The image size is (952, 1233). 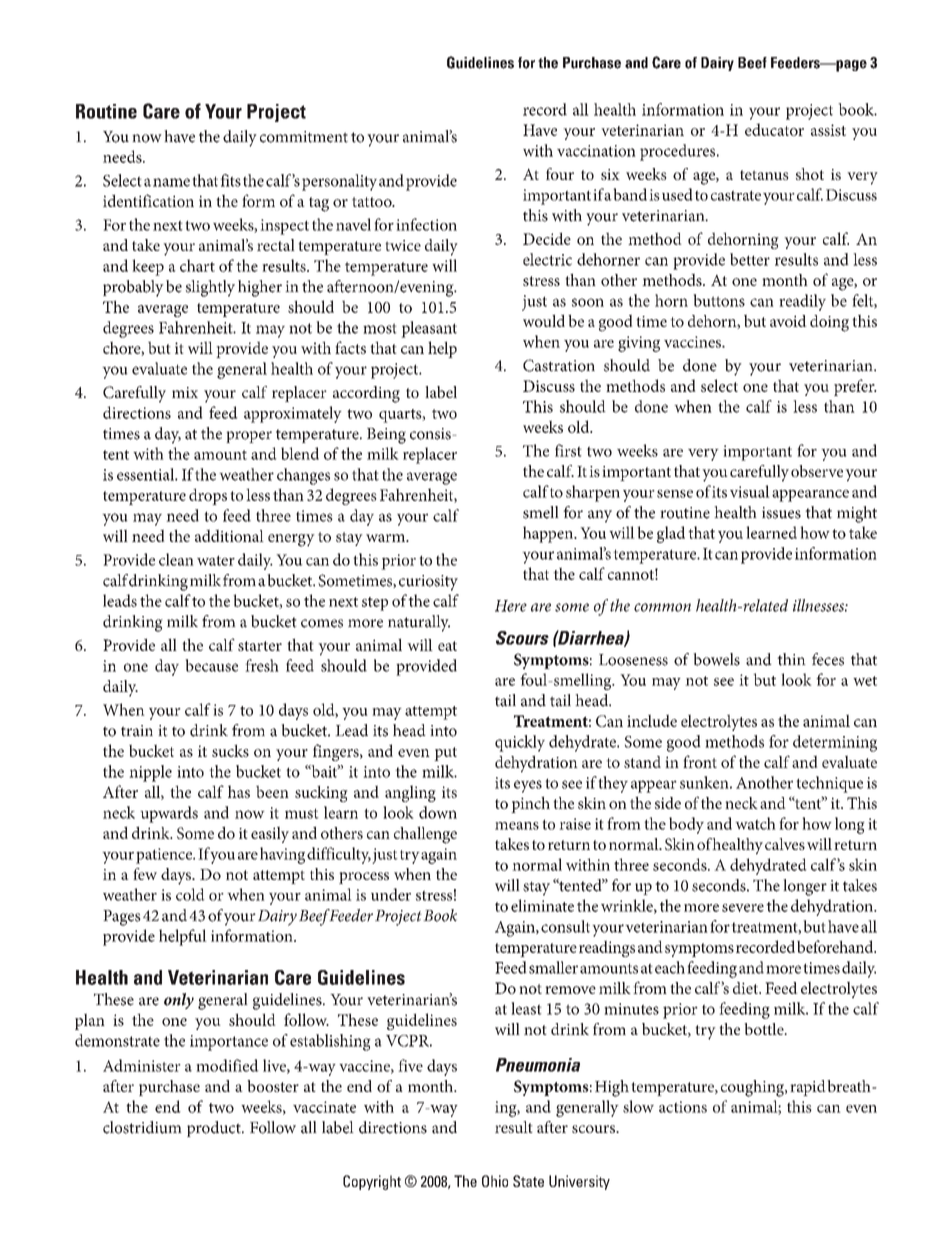 I want to click on tetanus, so click(x=764, y=175).
